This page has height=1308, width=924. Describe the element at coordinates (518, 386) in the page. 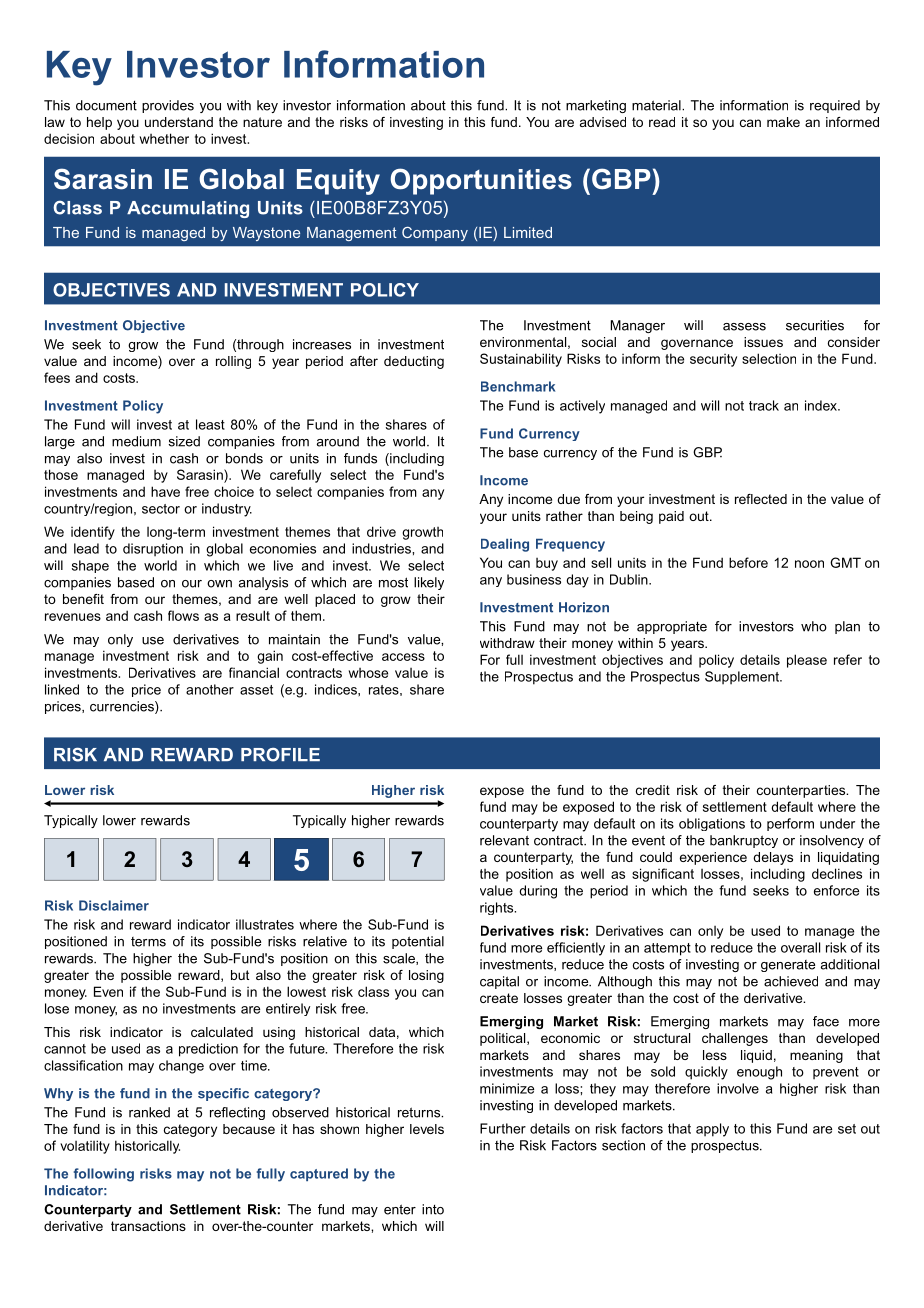

I see `Benchmark` at that location.
